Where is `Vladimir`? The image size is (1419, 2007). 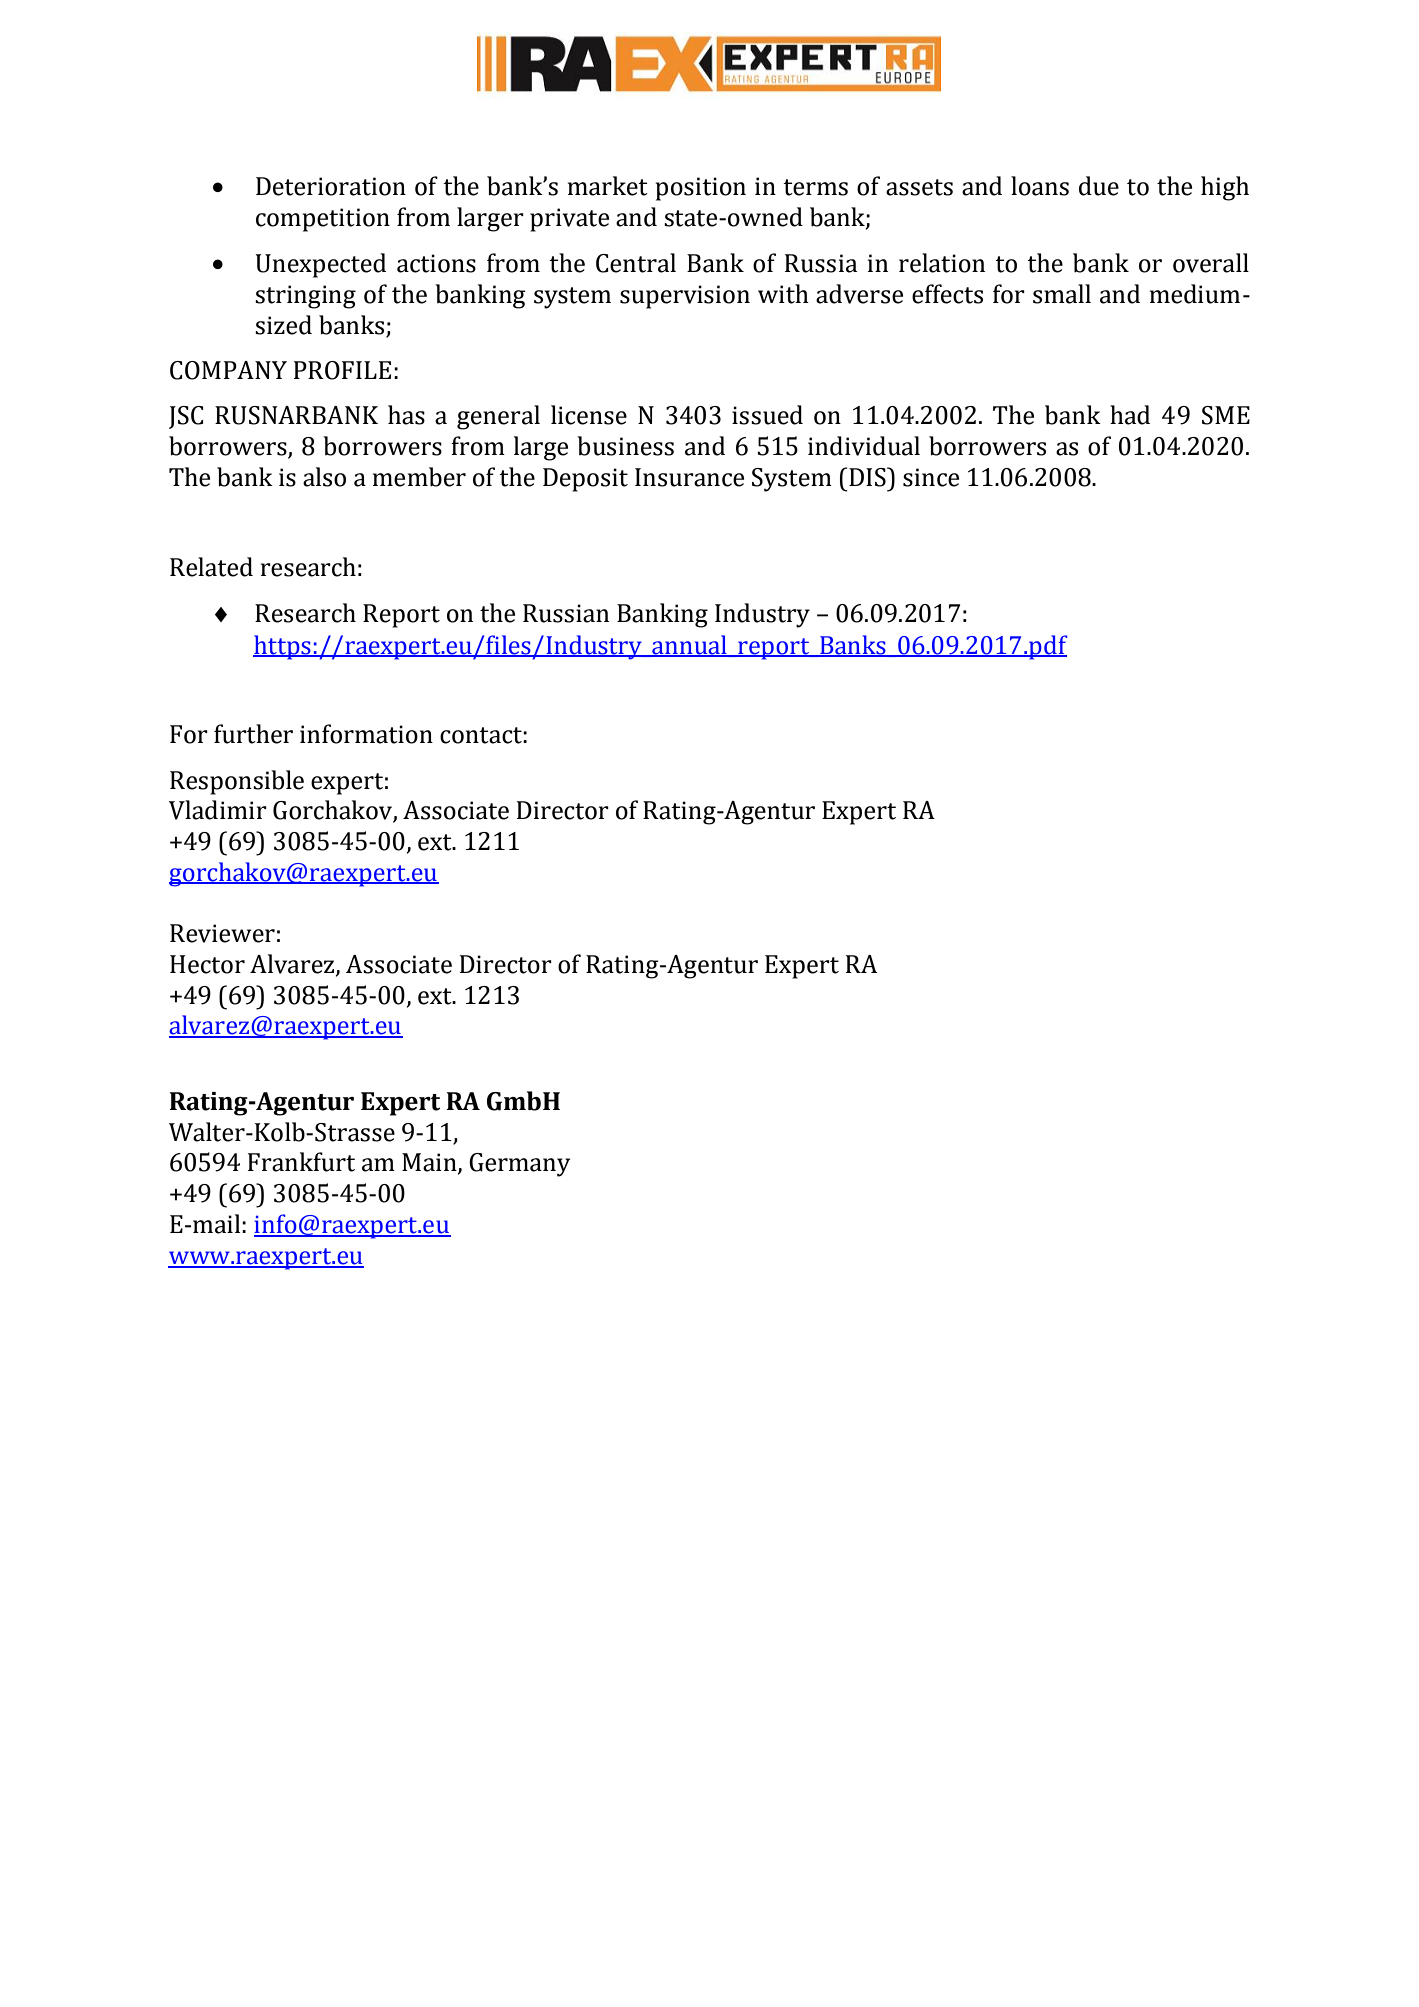 Vladimir is located at coordinates (218, 810).
